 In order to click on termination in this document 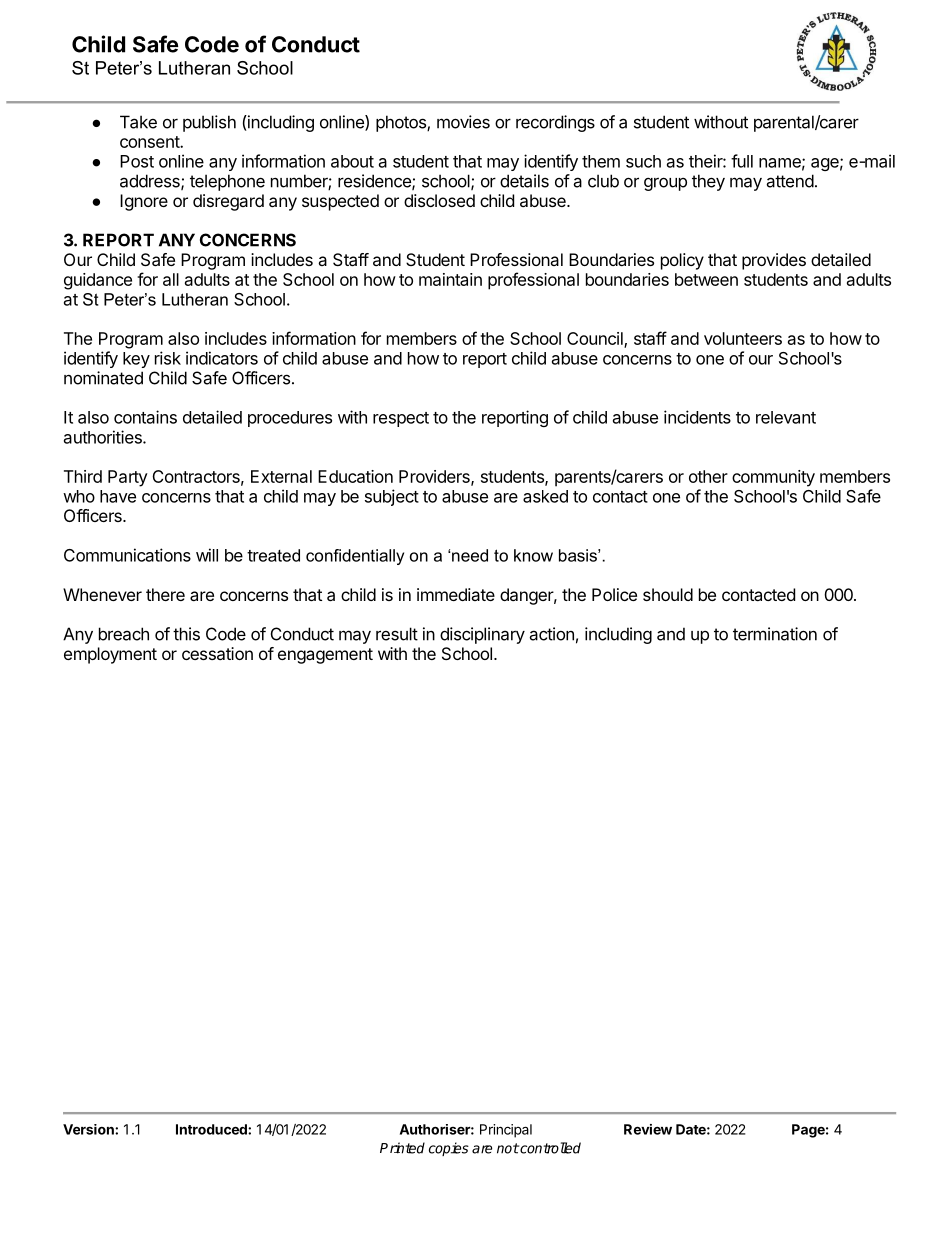, I will do `click(775, 634)`.
